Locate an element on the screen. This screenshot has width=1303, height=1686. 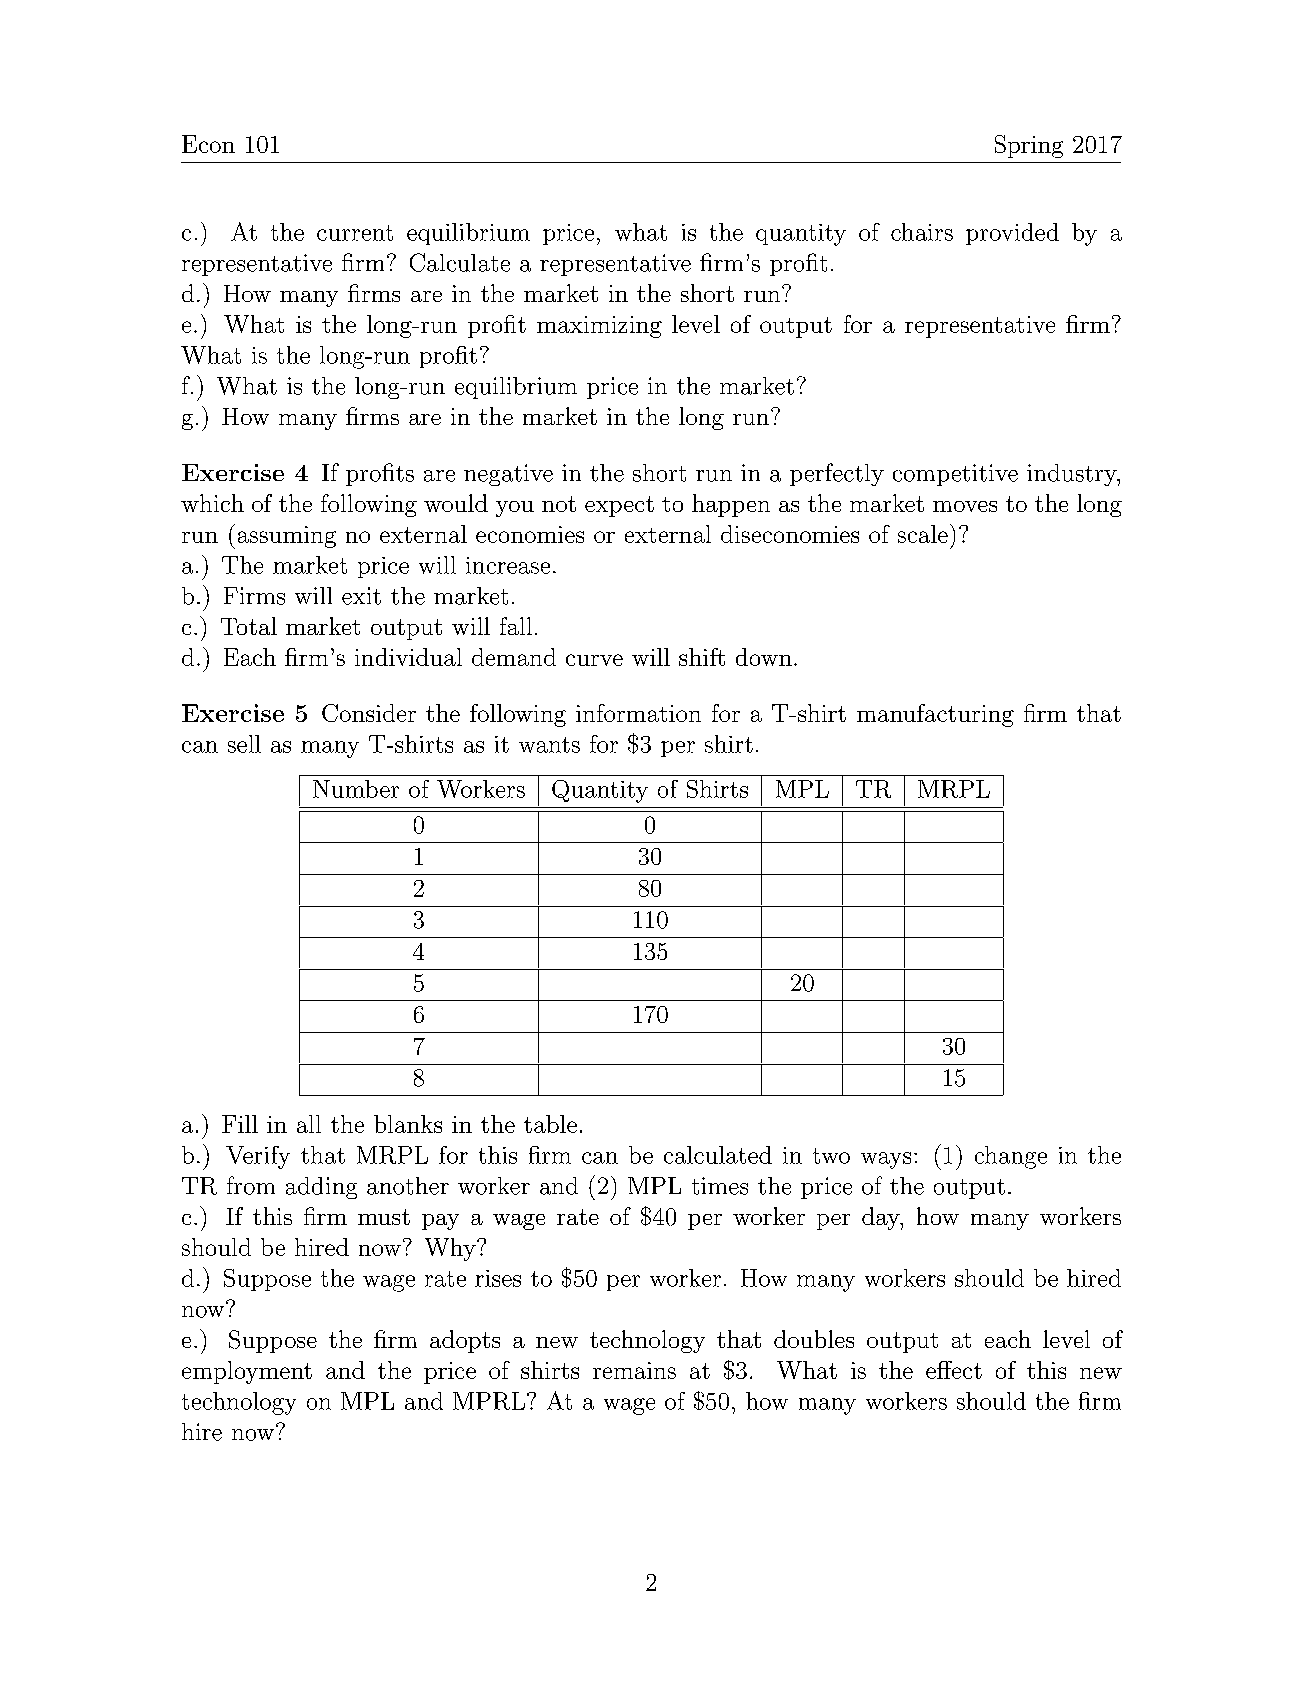
Number is located at coordinates (356, 789).
